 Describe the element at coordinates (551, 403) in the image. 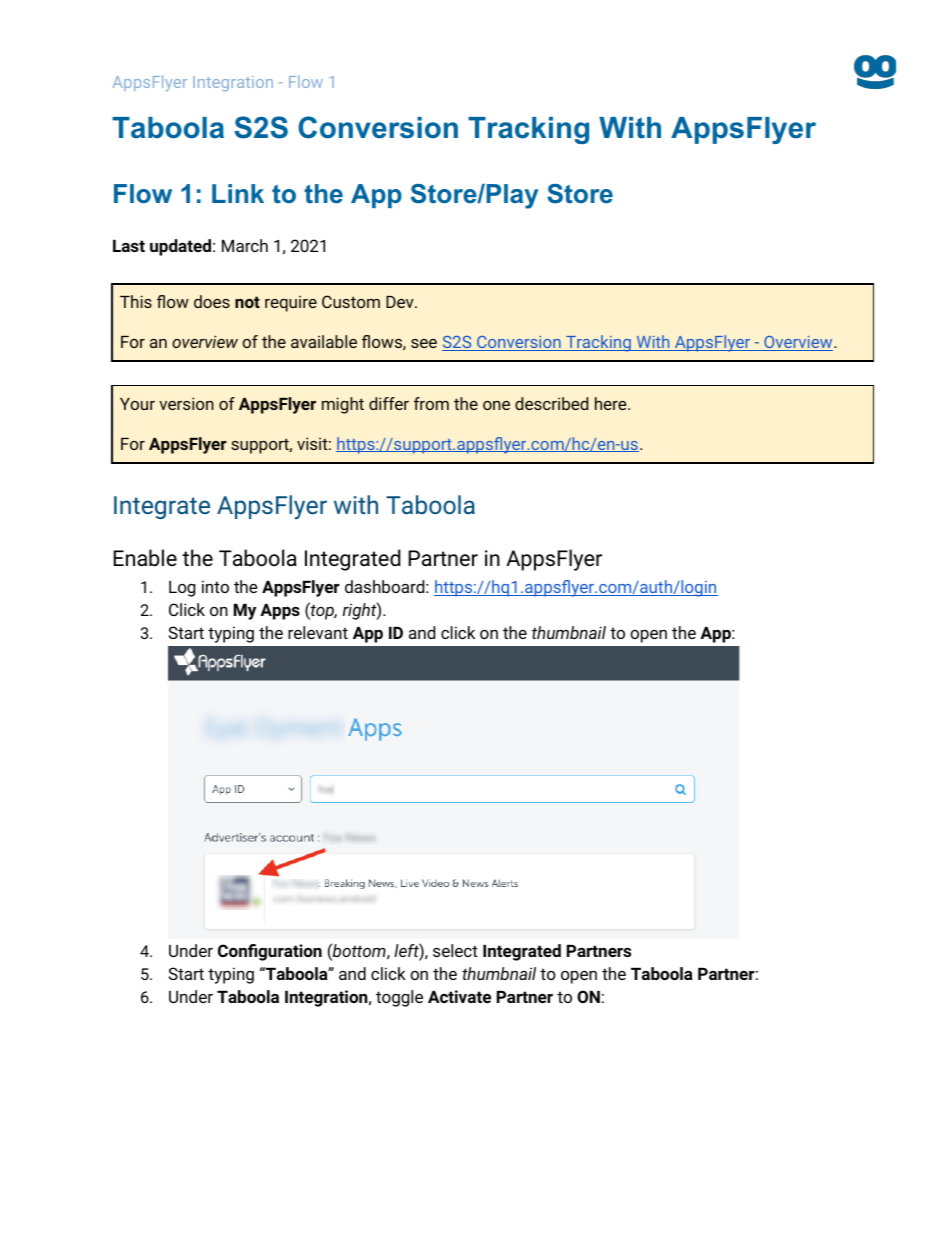

I see `described` at that location.
